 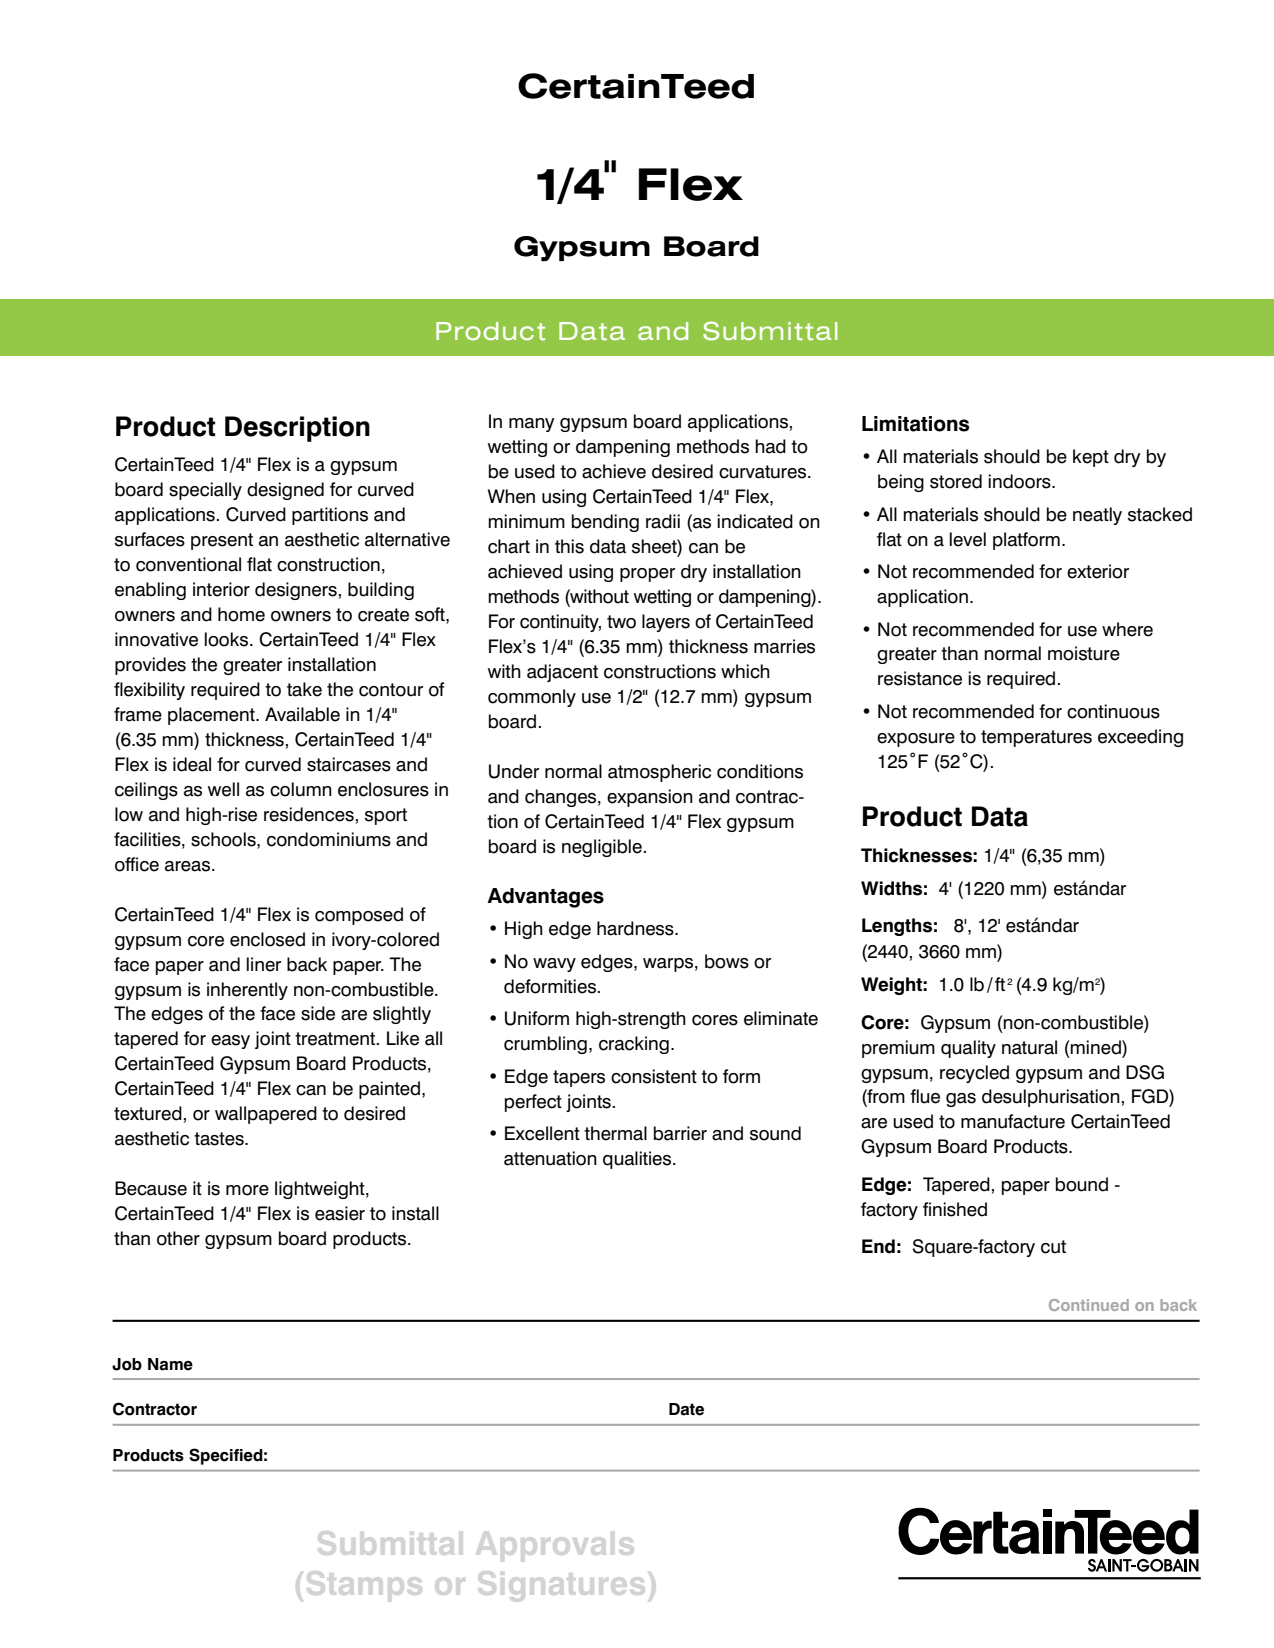 I want to click on kept, so click(x=1091, y=458).
